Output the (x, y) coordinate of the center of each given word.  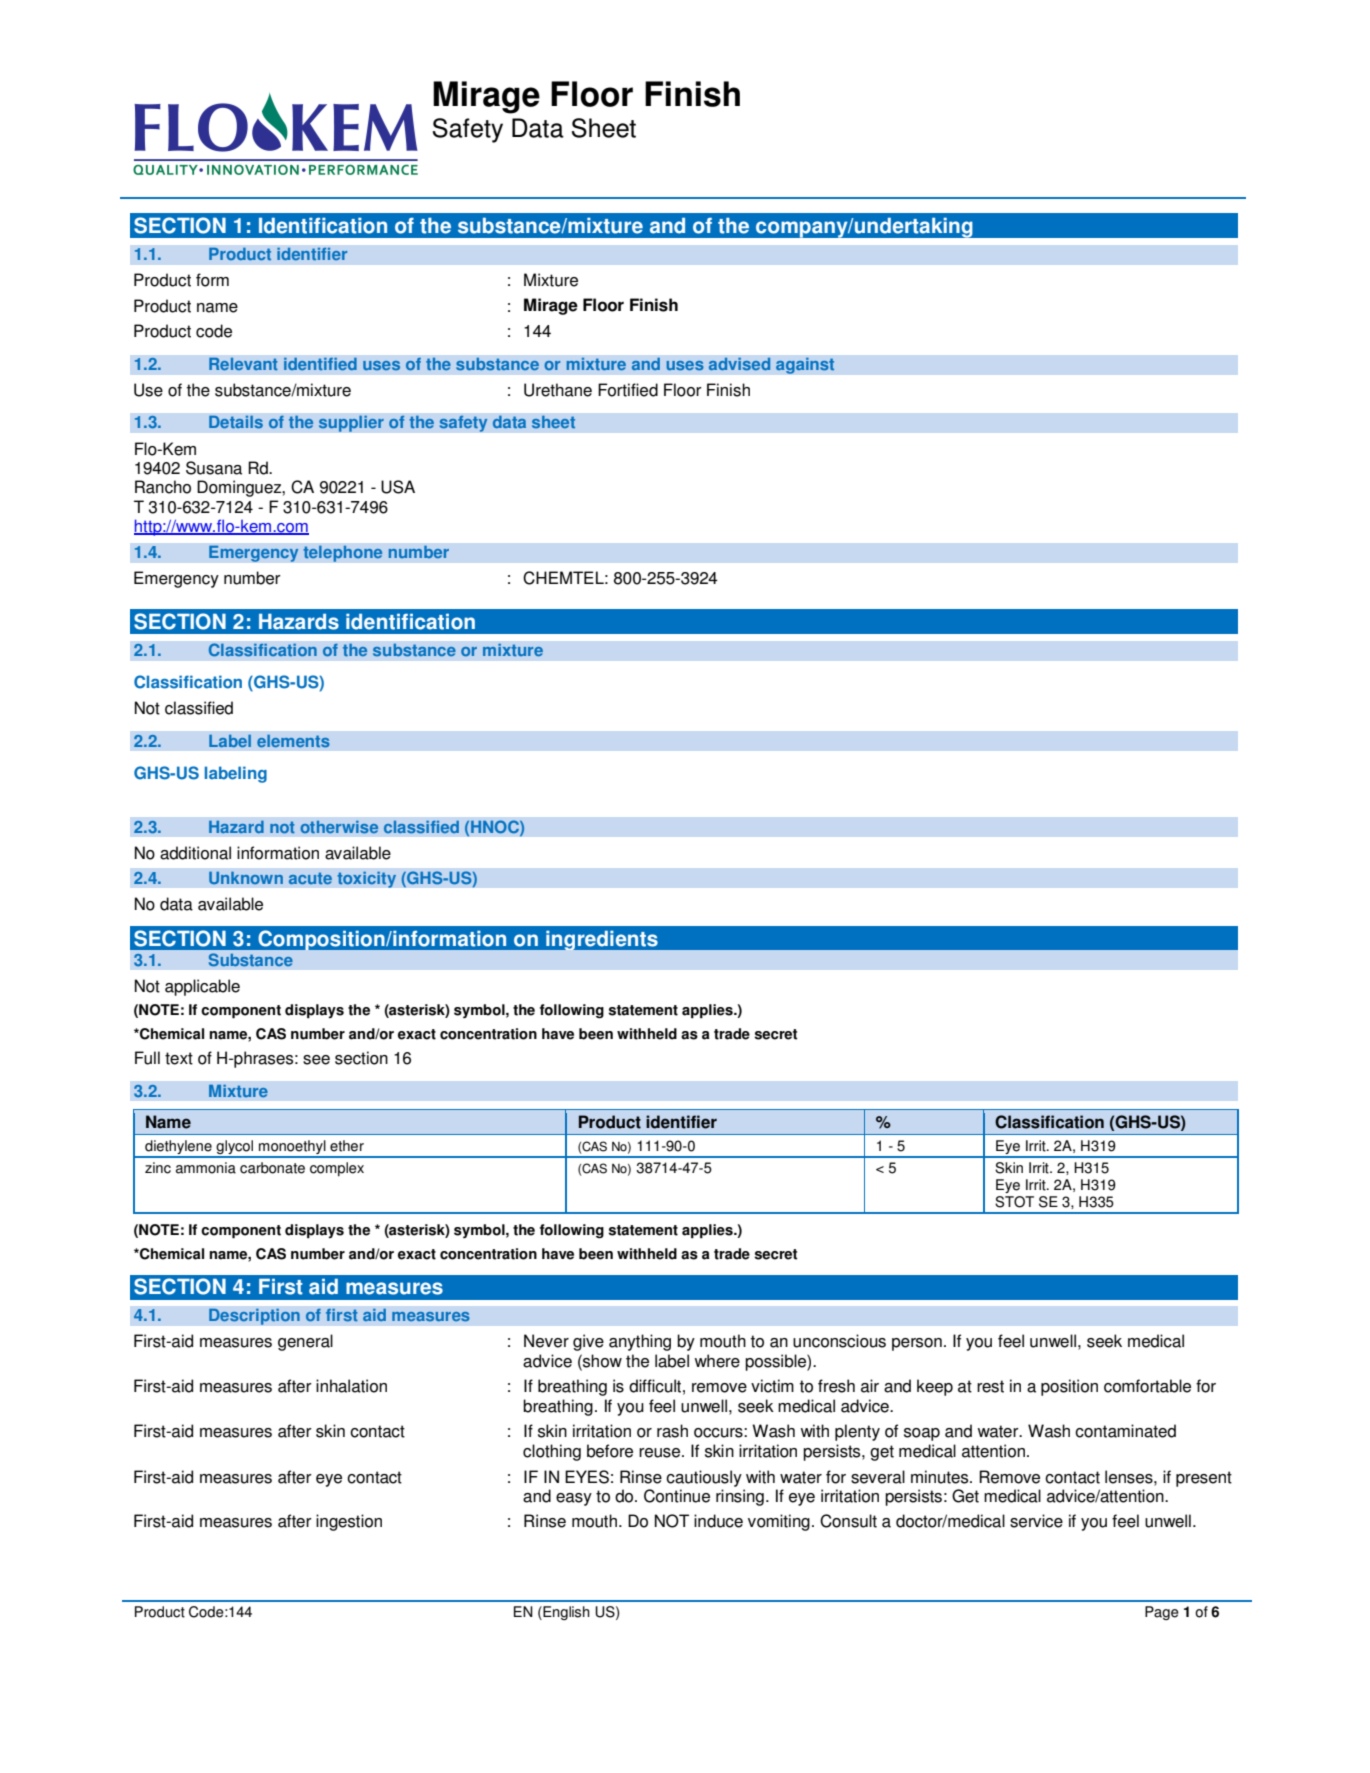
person (917, 1344)
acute (310, 878)
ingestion (349, 1522)
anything (640, 1342)
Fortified (628, 390)
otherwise (339, 827)
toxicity (366, 879)
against (805, 365)
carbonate (272, 1168)
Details (236, 422)
